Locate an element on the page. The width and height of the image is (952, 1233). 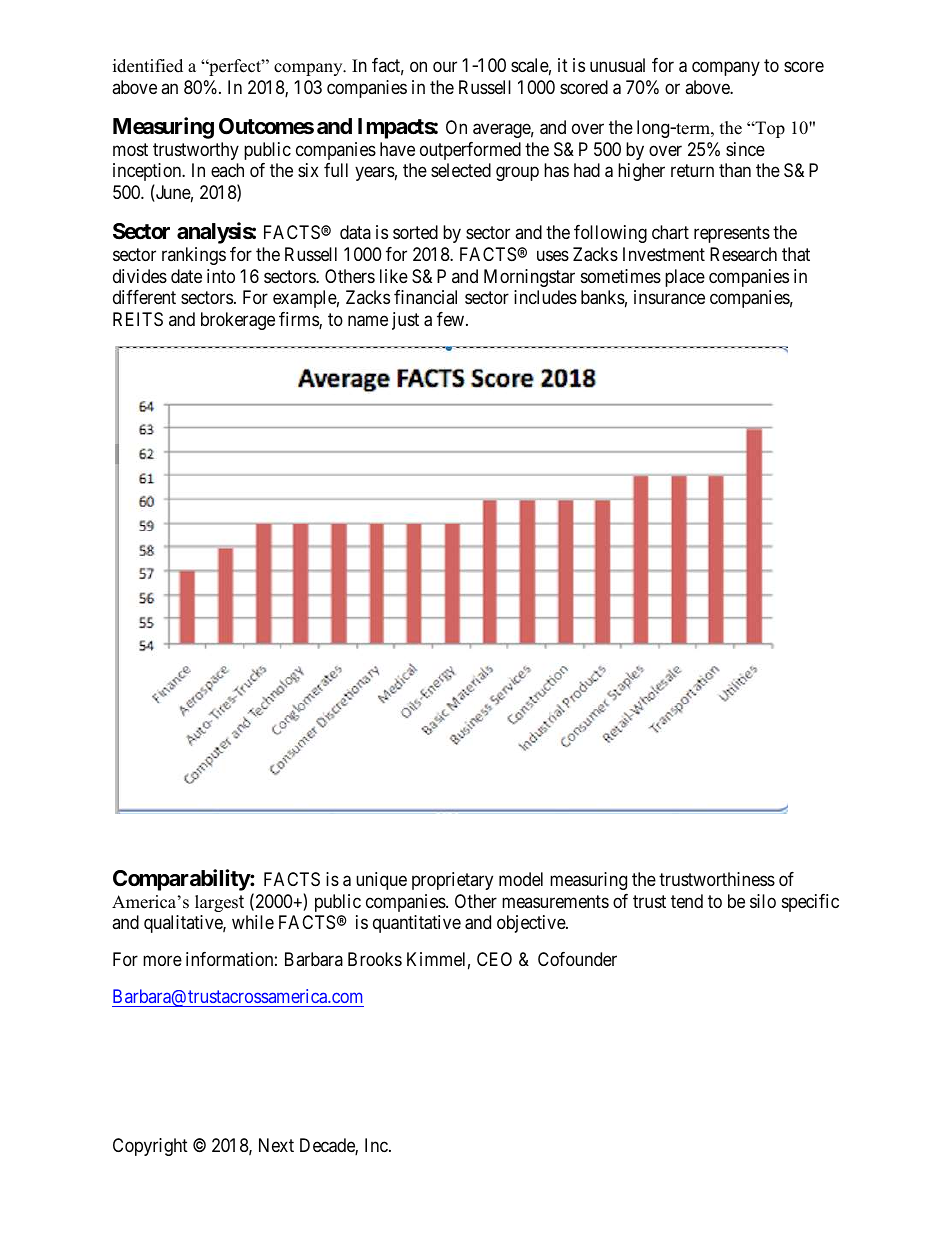
proprietary is located at coordinates (452, 881).
